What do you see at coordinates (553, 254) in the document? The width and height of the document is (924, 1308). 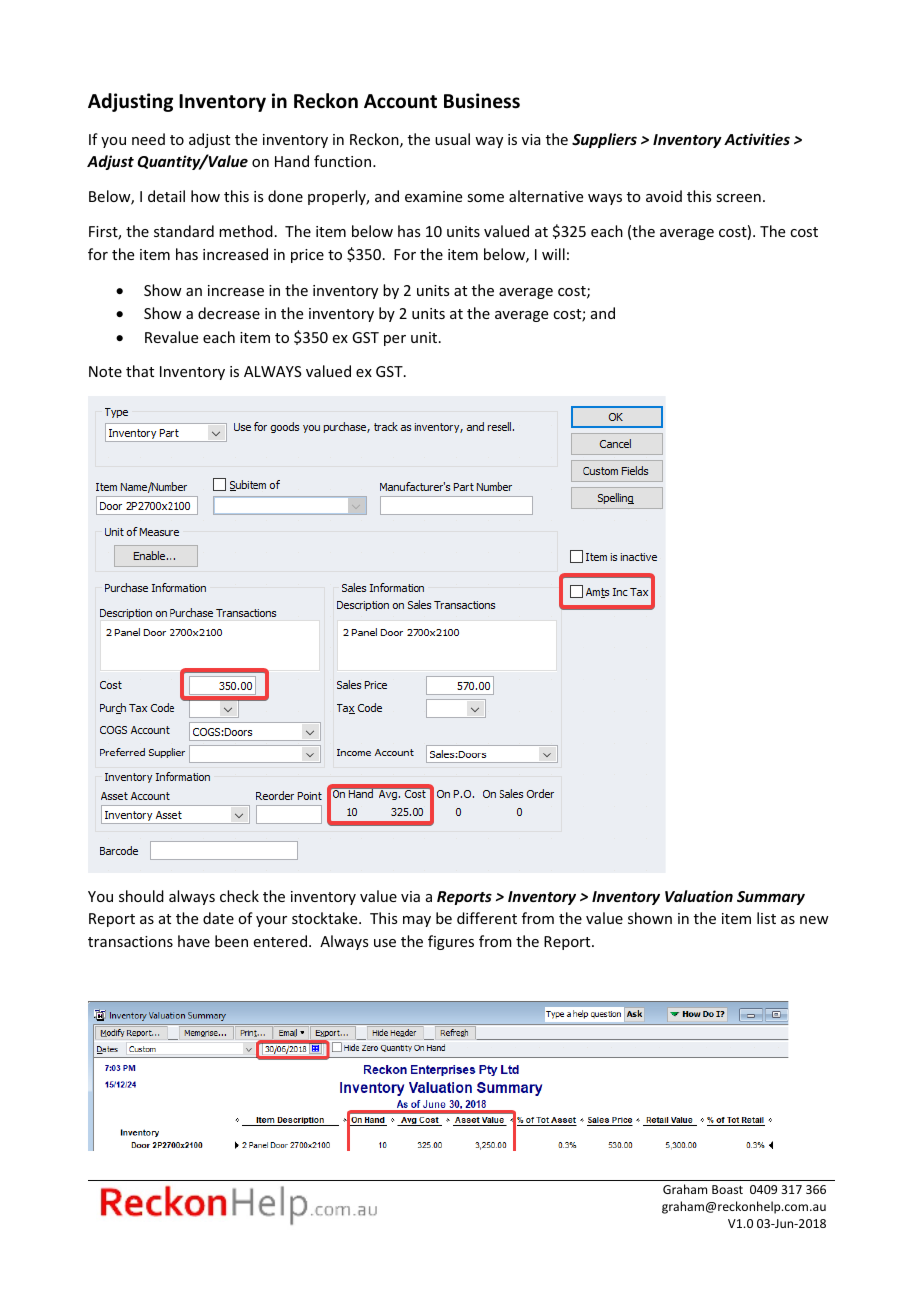 I see `will` at bounding box center [553, 254].
